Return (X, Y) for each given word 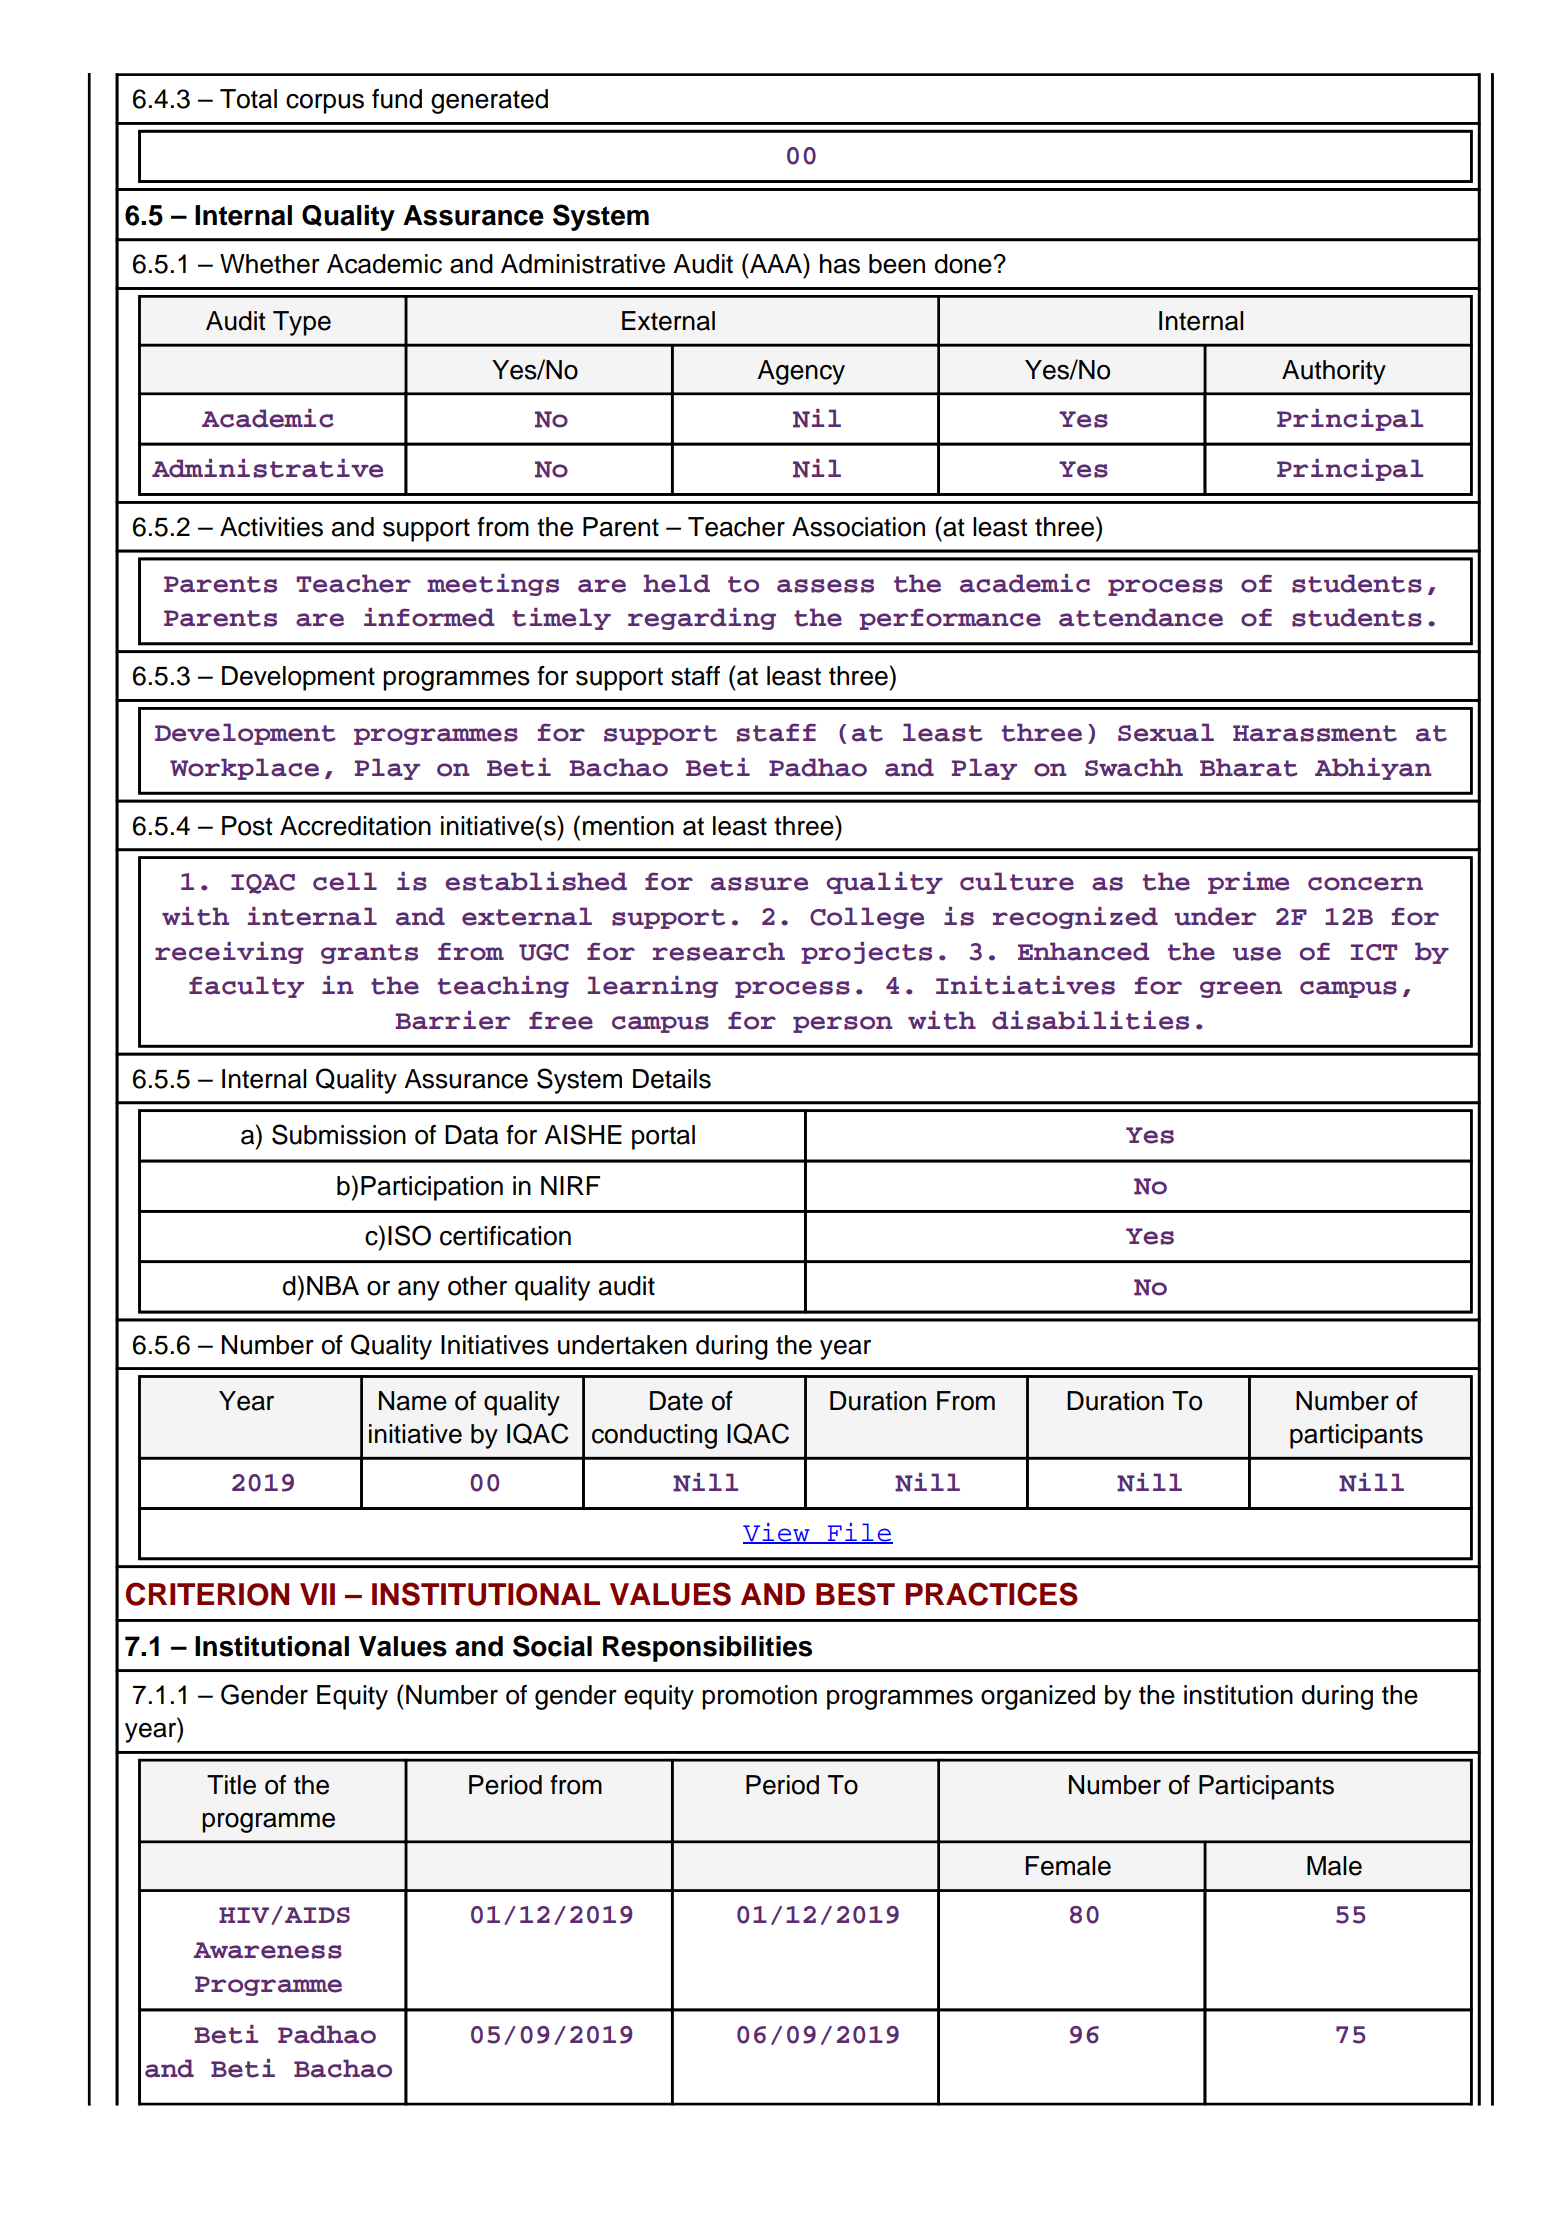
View (777, 1533)
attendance (1141, 617)
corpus (325, 104)
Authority (1334, 372)
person (843, 1024)
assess (825, 586)
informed (429, 617)
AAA (776, 263)
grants (369, 954)
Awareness (267, 1950)
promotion (759, 1697)
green (1241, 989)
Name (413, 1401)
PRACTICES (992, 1594)
